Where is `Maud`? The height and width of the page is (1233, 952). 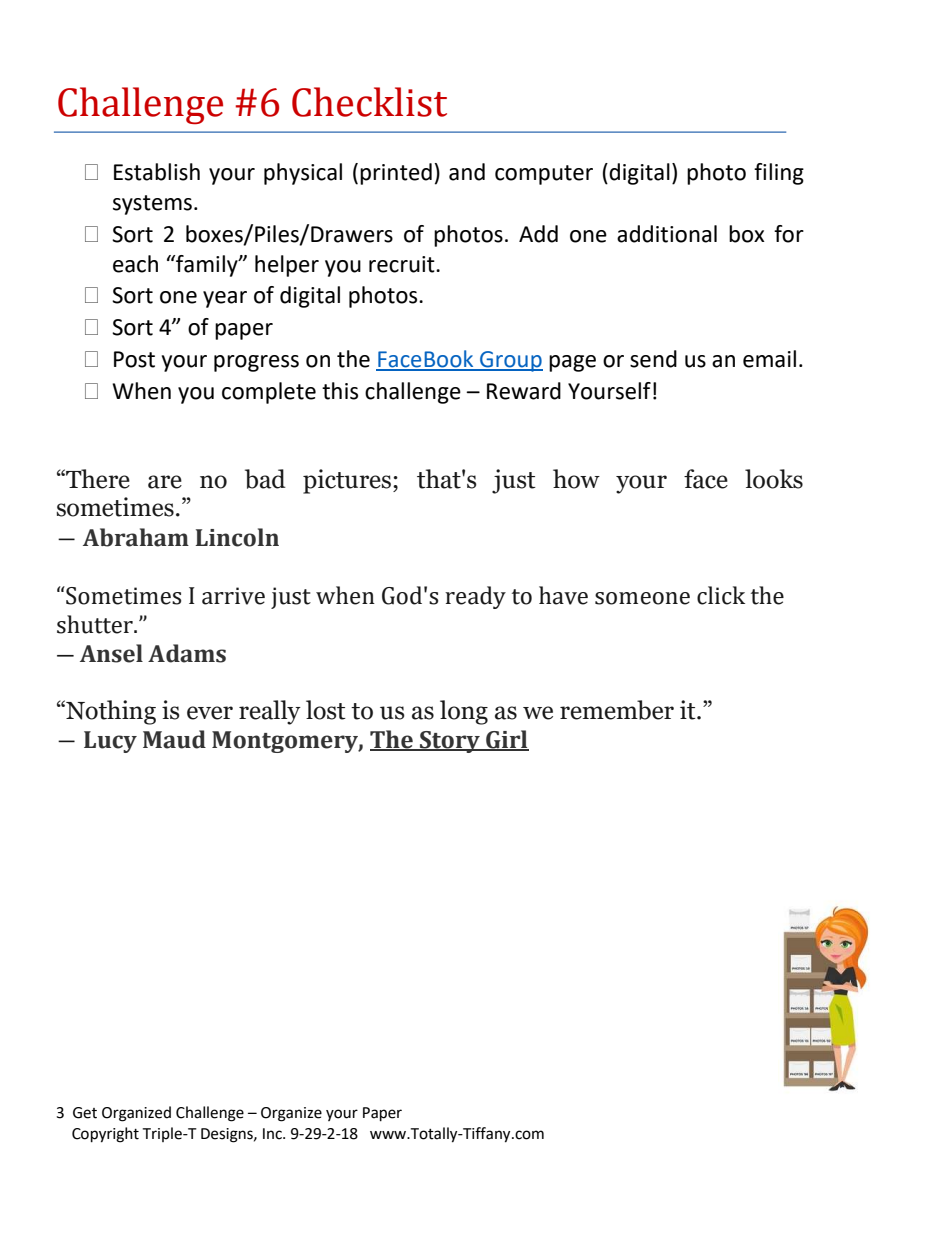 Maud is located at coordinates (174, 739).
